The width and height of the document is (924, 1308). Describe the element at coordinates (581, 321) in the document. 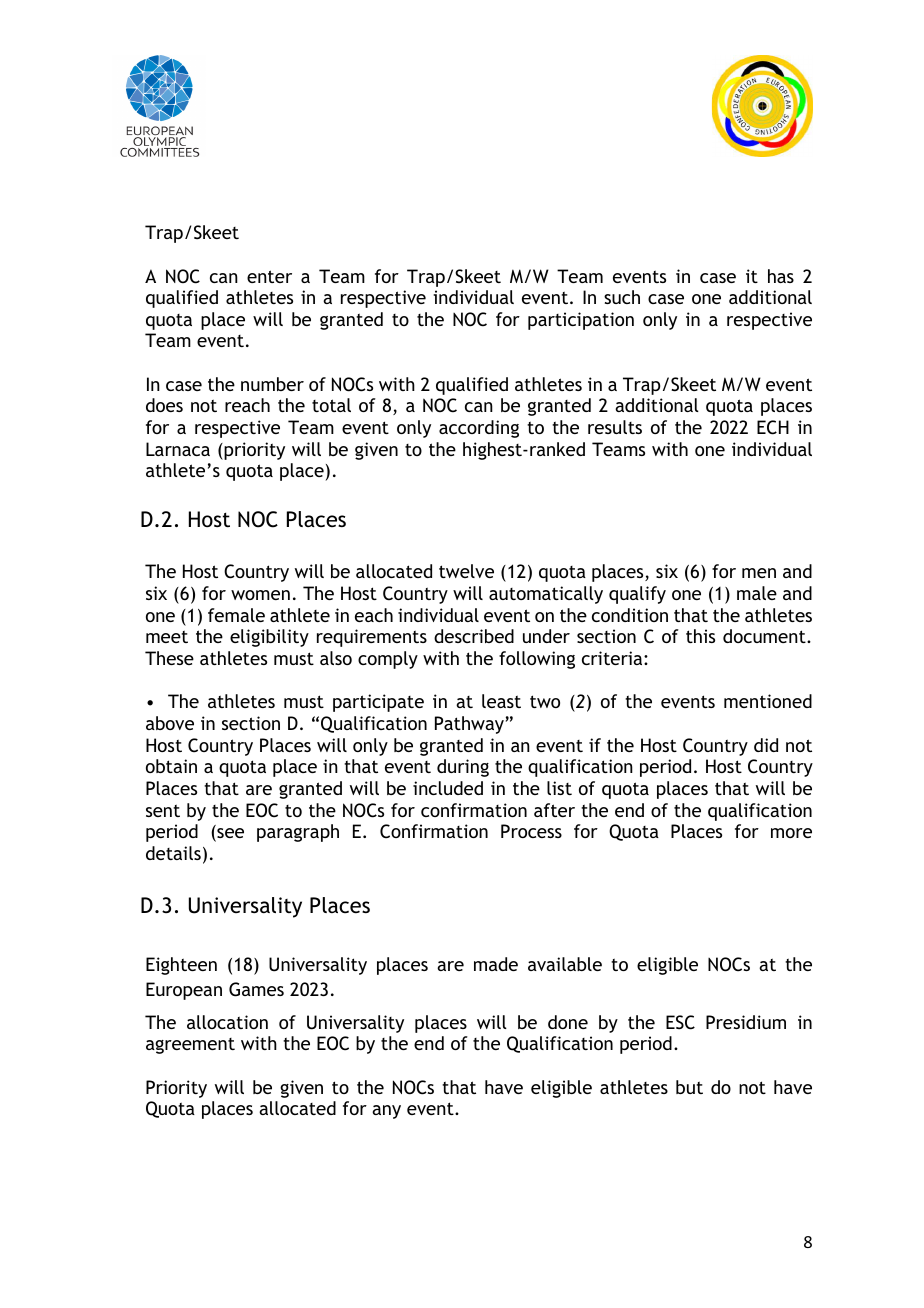

I see `participation` at that location.
